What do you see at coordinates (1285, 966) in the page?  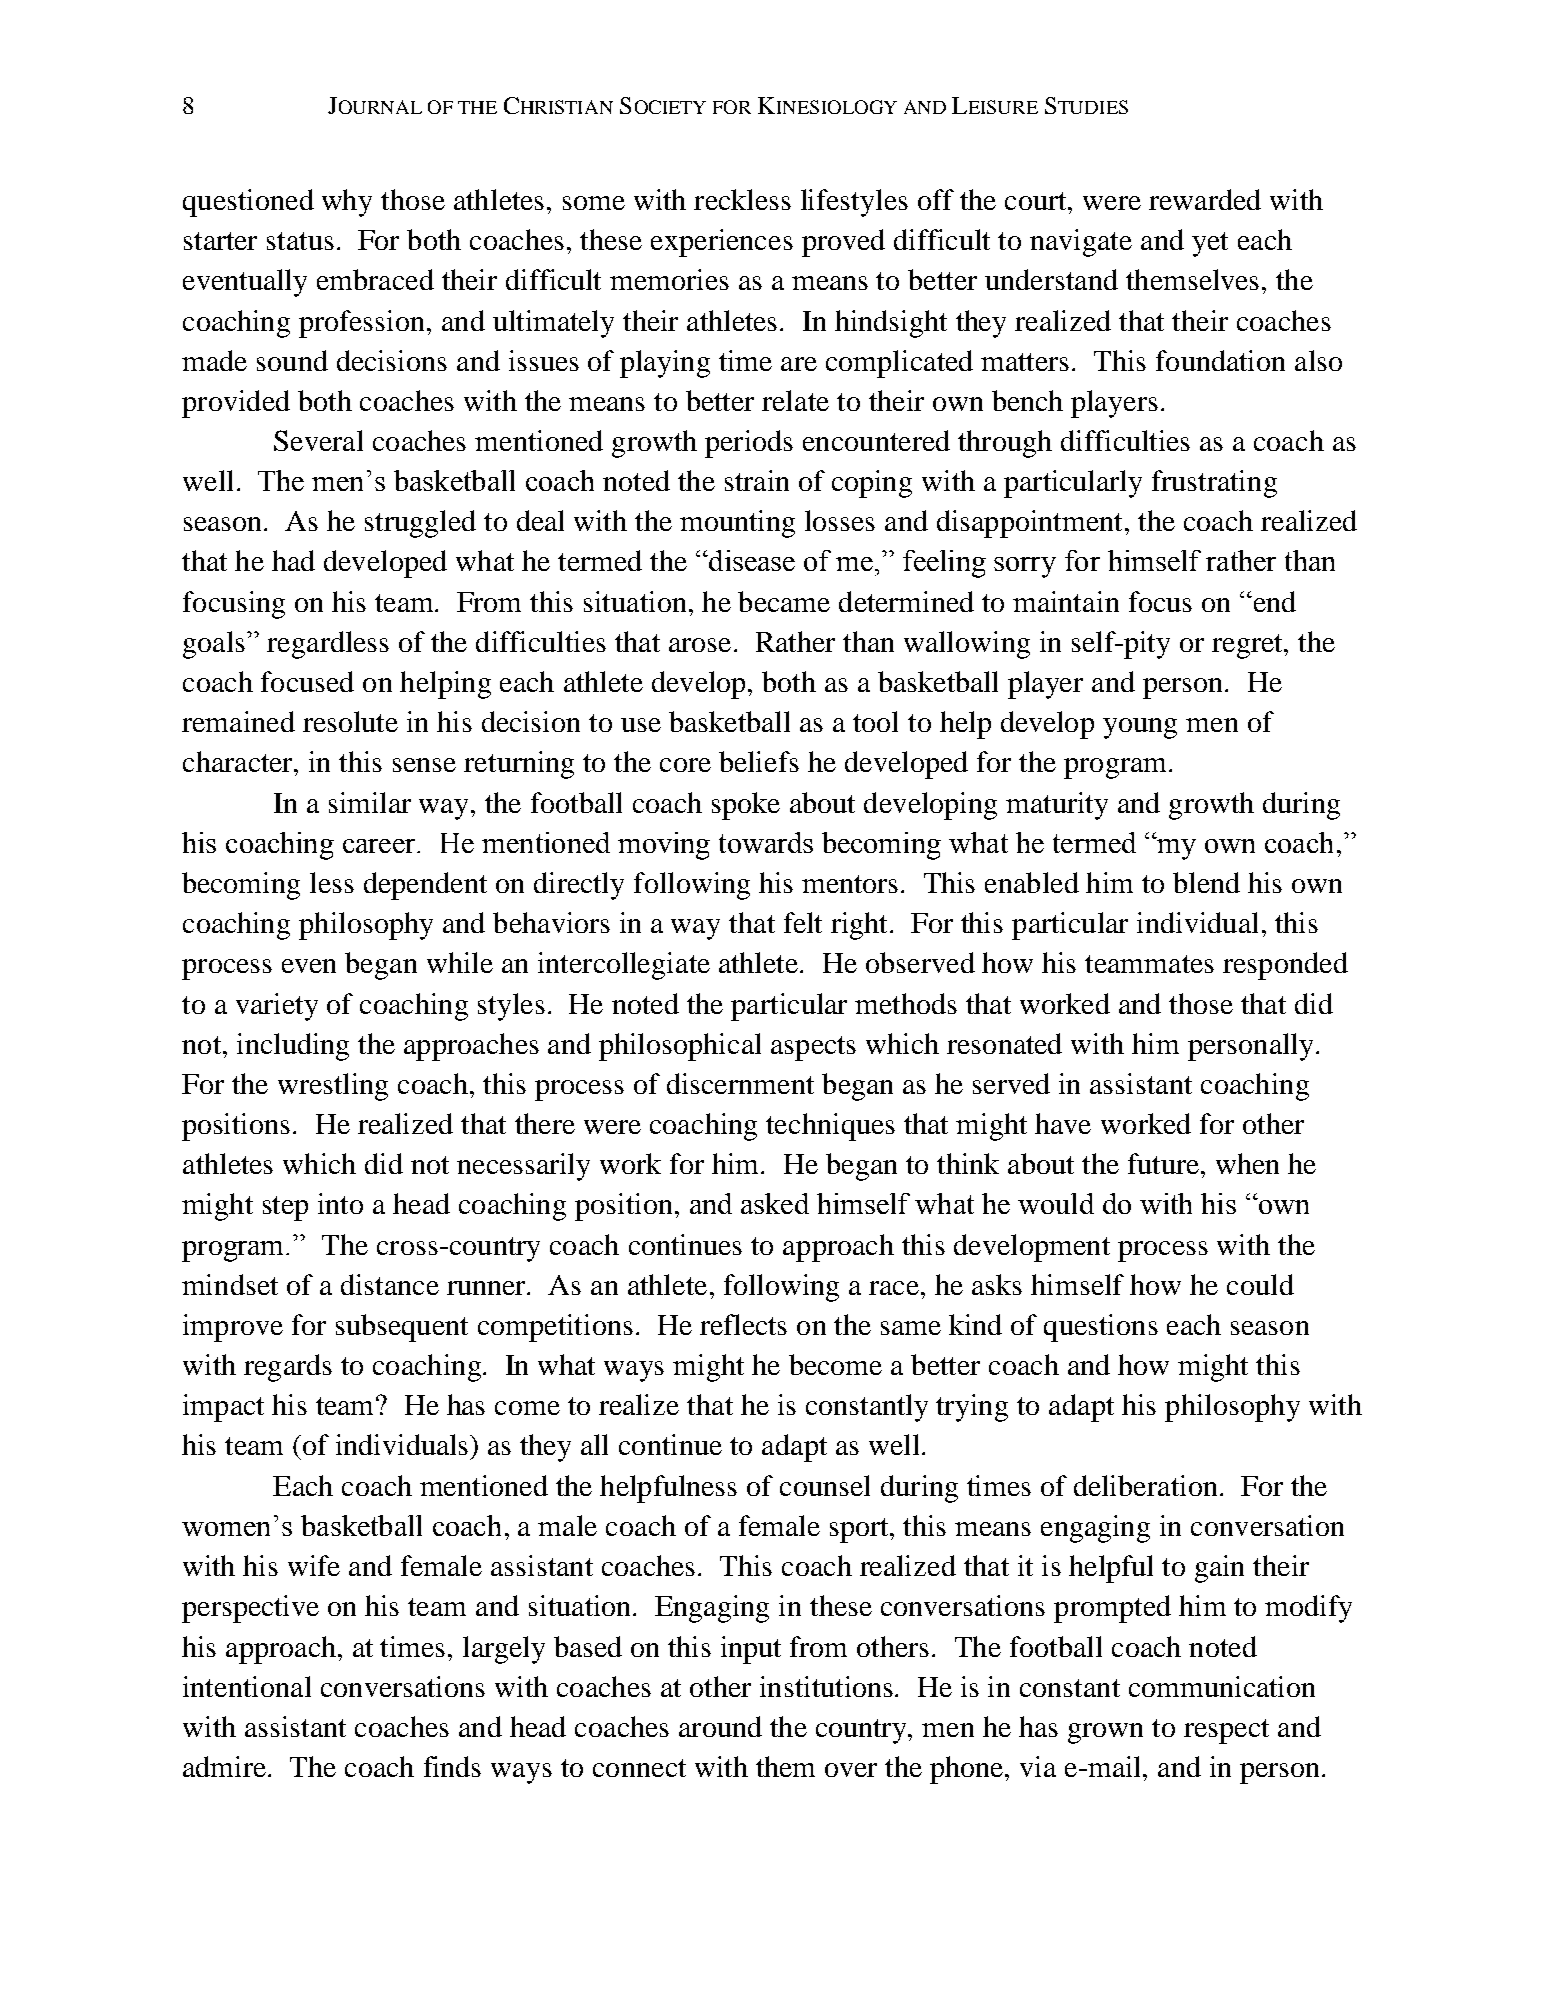 I see `responded` at bounding box center [1285, 966].
